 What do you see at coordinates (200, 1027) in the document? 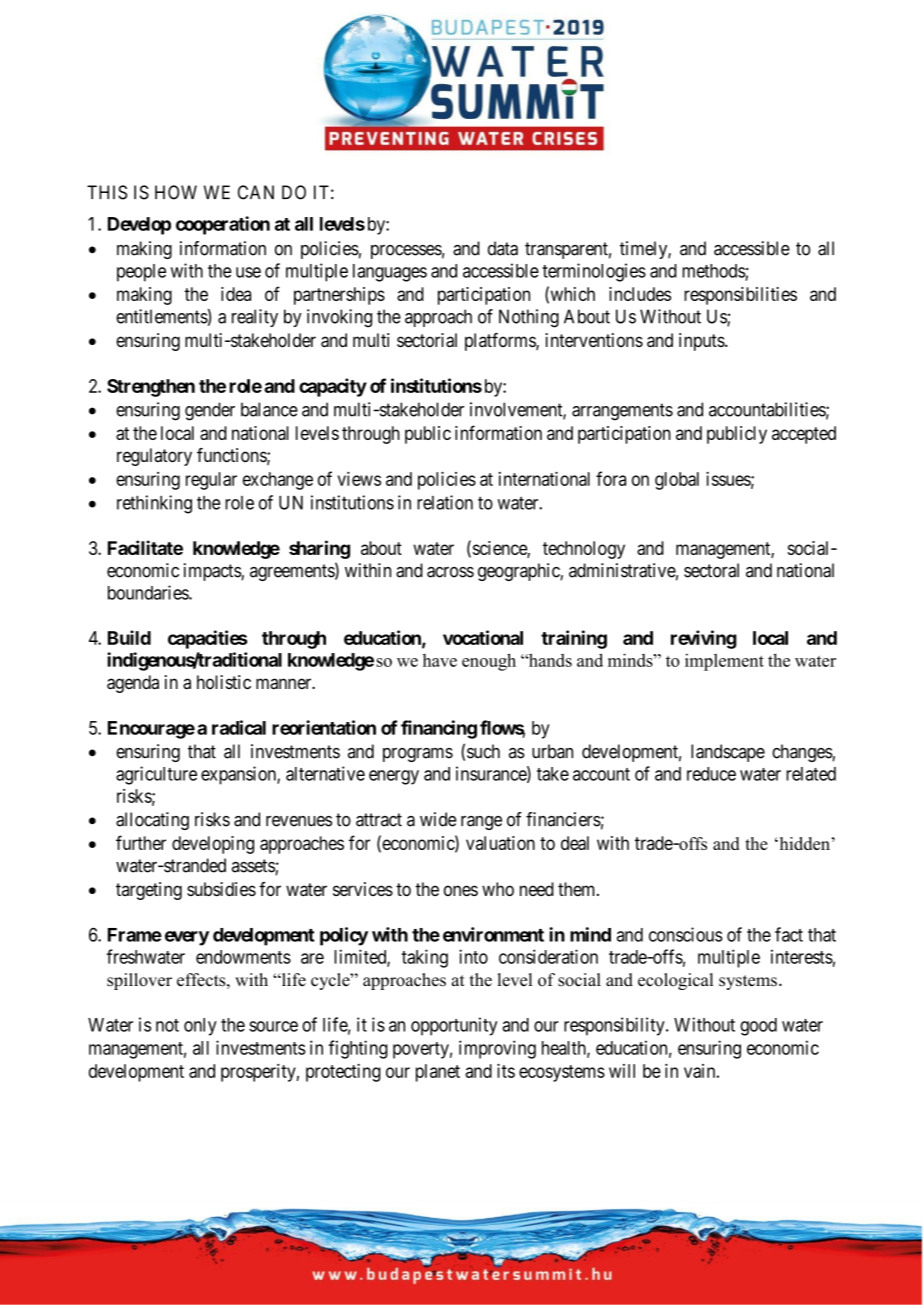
I see `only` at bounding box center [200, 1027].
